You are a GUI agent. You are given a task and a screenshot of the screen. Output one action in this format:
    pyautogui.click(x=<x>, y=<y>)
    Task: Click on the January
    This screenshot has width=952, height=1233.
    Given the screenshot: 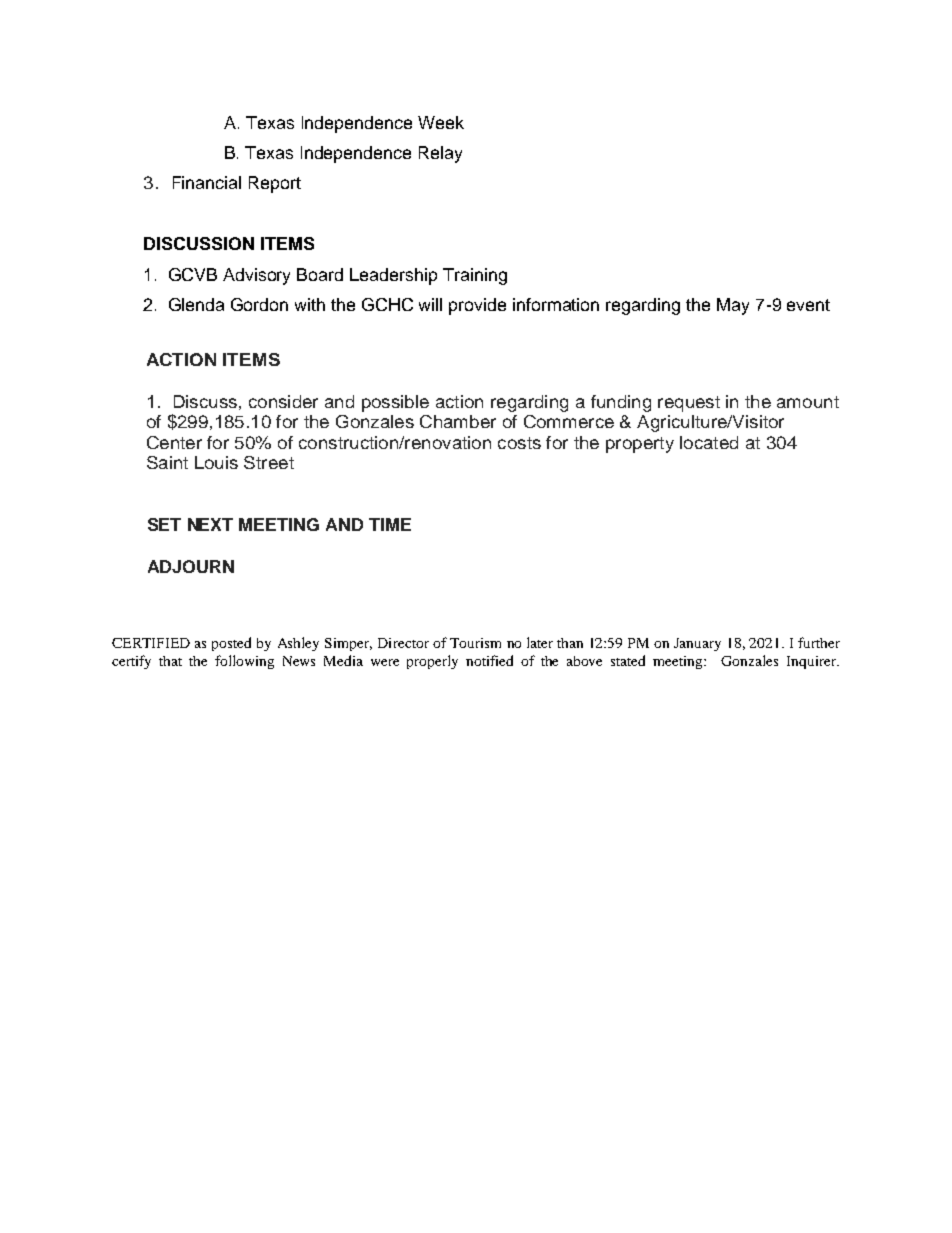 What is the action you would take?
    pyautogui.click(x=697, y=644)
